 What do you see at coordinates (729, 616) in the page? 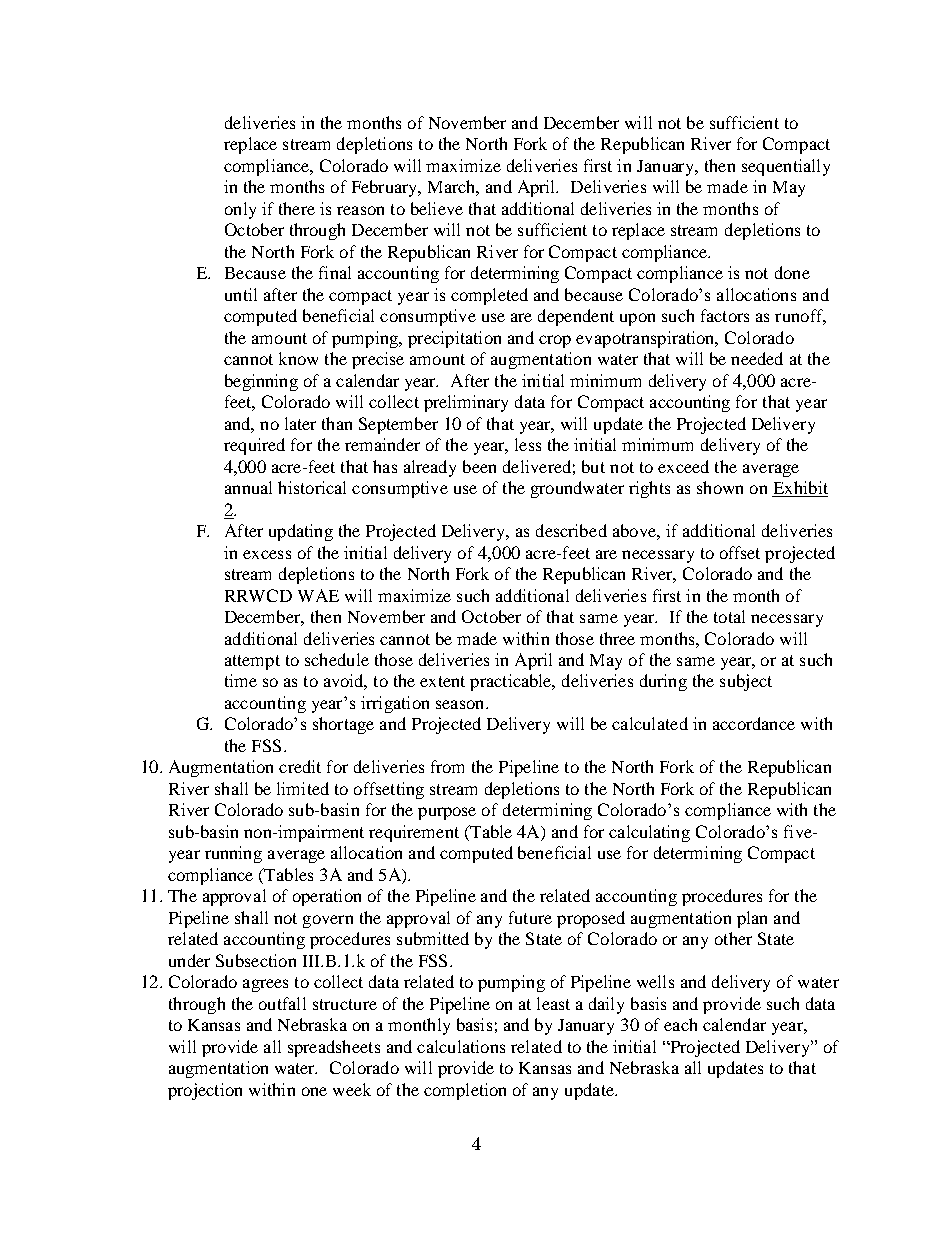
I see `total` at bounding box center [729, 616].
